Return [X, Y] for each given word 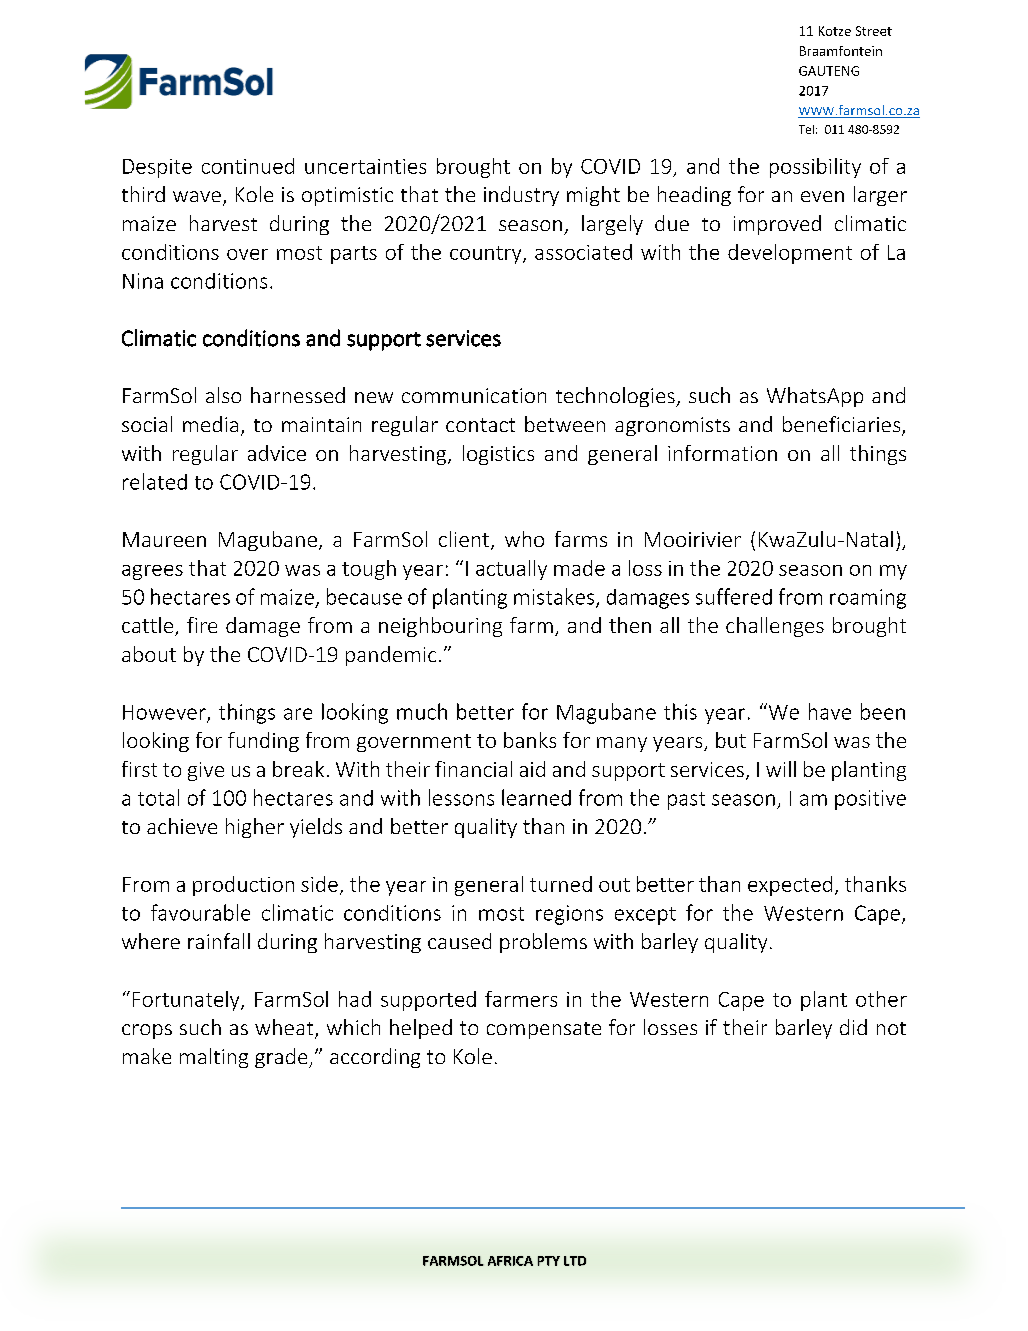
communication [474, 395]
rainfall [219, 941]
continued [248, 166]
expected [790, 886]
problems [543, 943]
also [223, 395]
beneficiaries [843, 425]
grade [282, 1058]
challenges [775, 627]
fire [202, 625]
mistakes [555, 597]
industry [521, 196]
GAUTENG [829, 71]
